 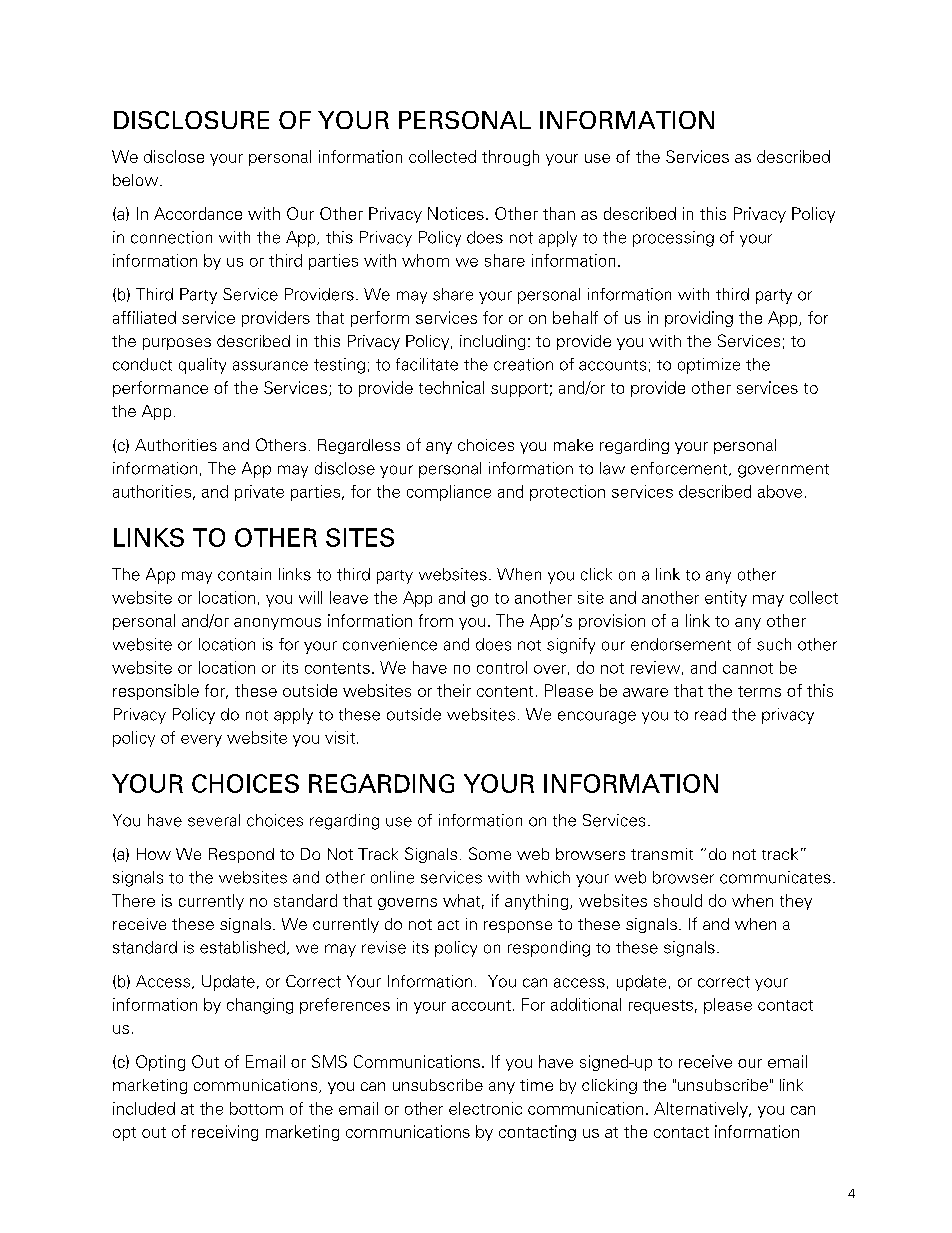 What do you see at coordinates (191, 120) in the image?
I see `DISCLOSURE` at bounding box center [191, 120].
